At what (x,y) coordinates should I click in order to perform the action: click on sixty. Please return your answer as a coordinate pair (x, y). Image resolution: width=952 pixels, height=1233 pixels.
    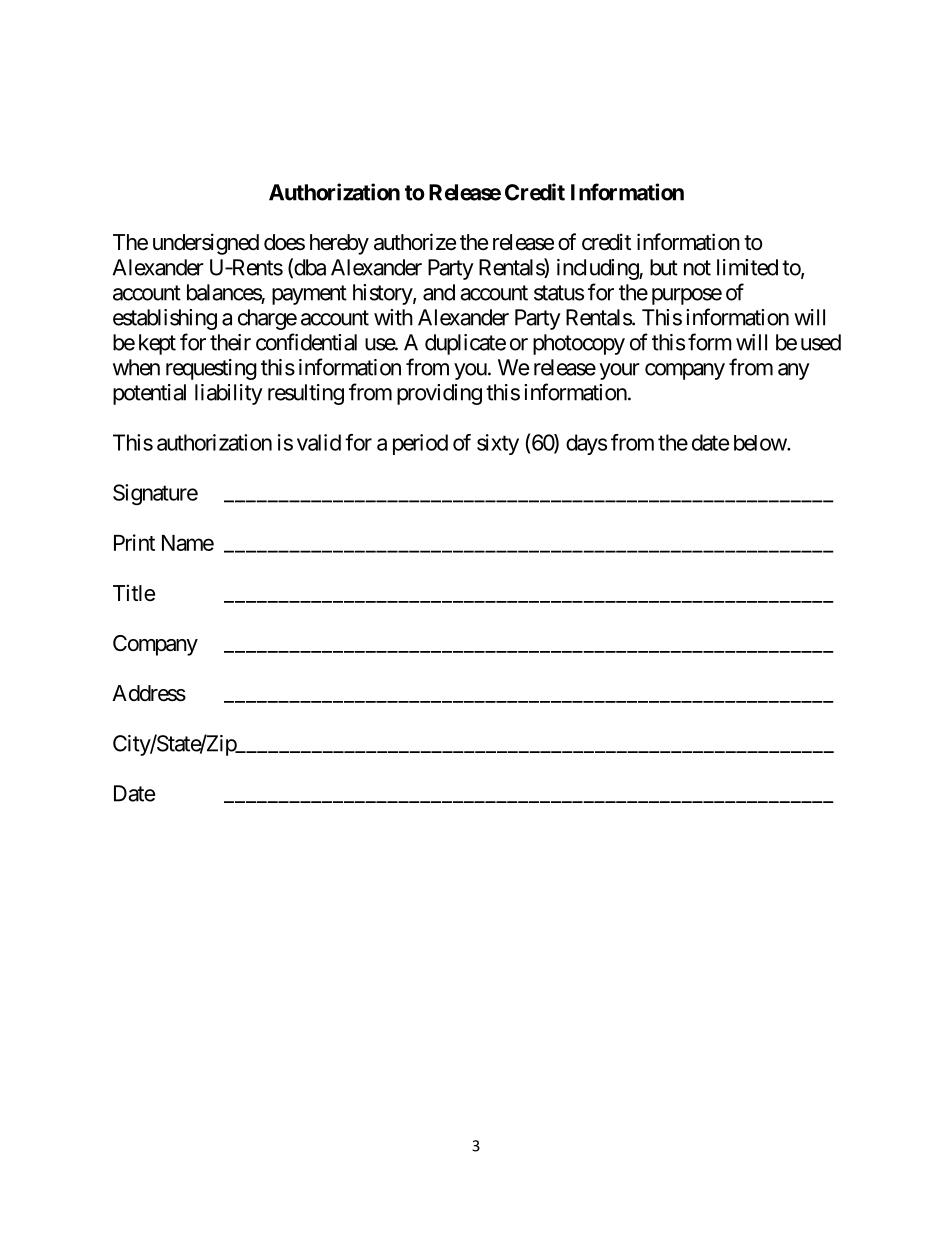
    Looking at the image, I should click on (498, 444).
